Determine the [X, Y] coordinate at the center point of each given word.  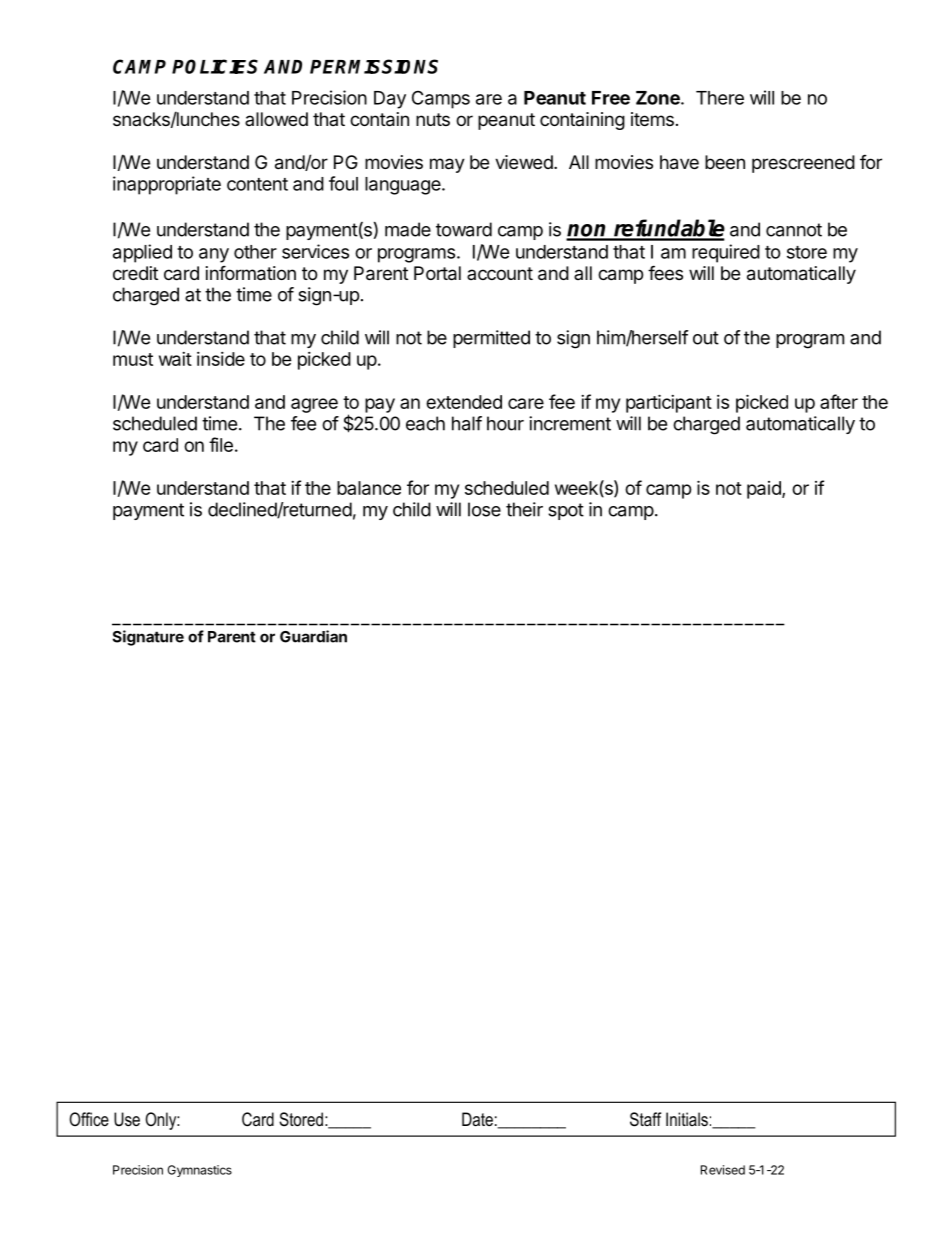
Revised [723, 1170]
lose [484, 509]
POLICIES [215, 66]
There [720, 98]
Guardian [313, 636]
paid [765, 490]
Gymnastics [200, 1171]
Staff [645, 1119]
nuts [433, 119]
